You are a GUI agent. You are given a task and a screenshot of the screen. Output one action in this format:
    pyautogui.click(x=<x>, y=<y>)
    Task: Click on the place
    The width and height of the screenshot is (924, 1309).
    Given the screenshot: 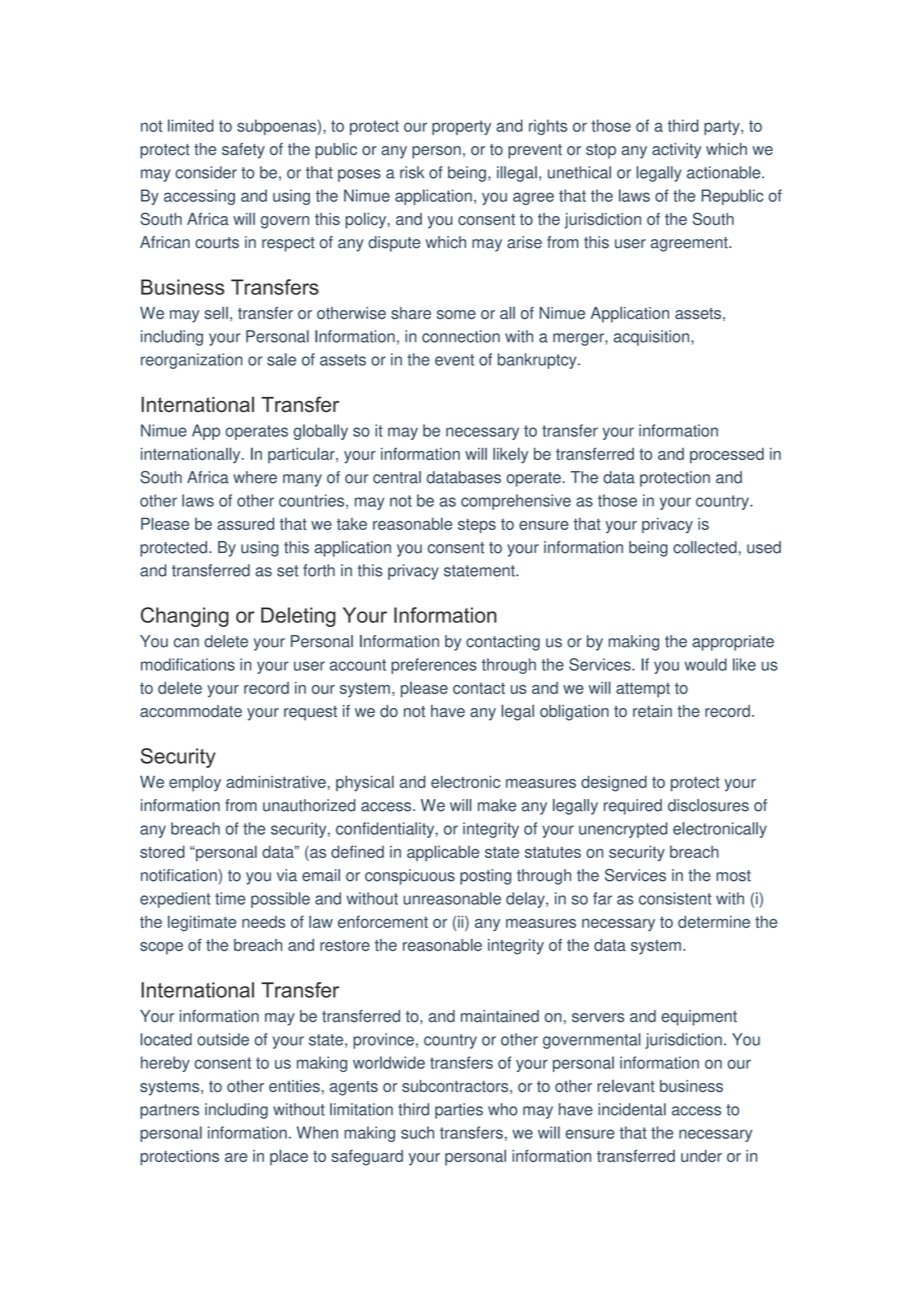 What is the action you would take?
    pyautogui.click(x=289, y=1157)
